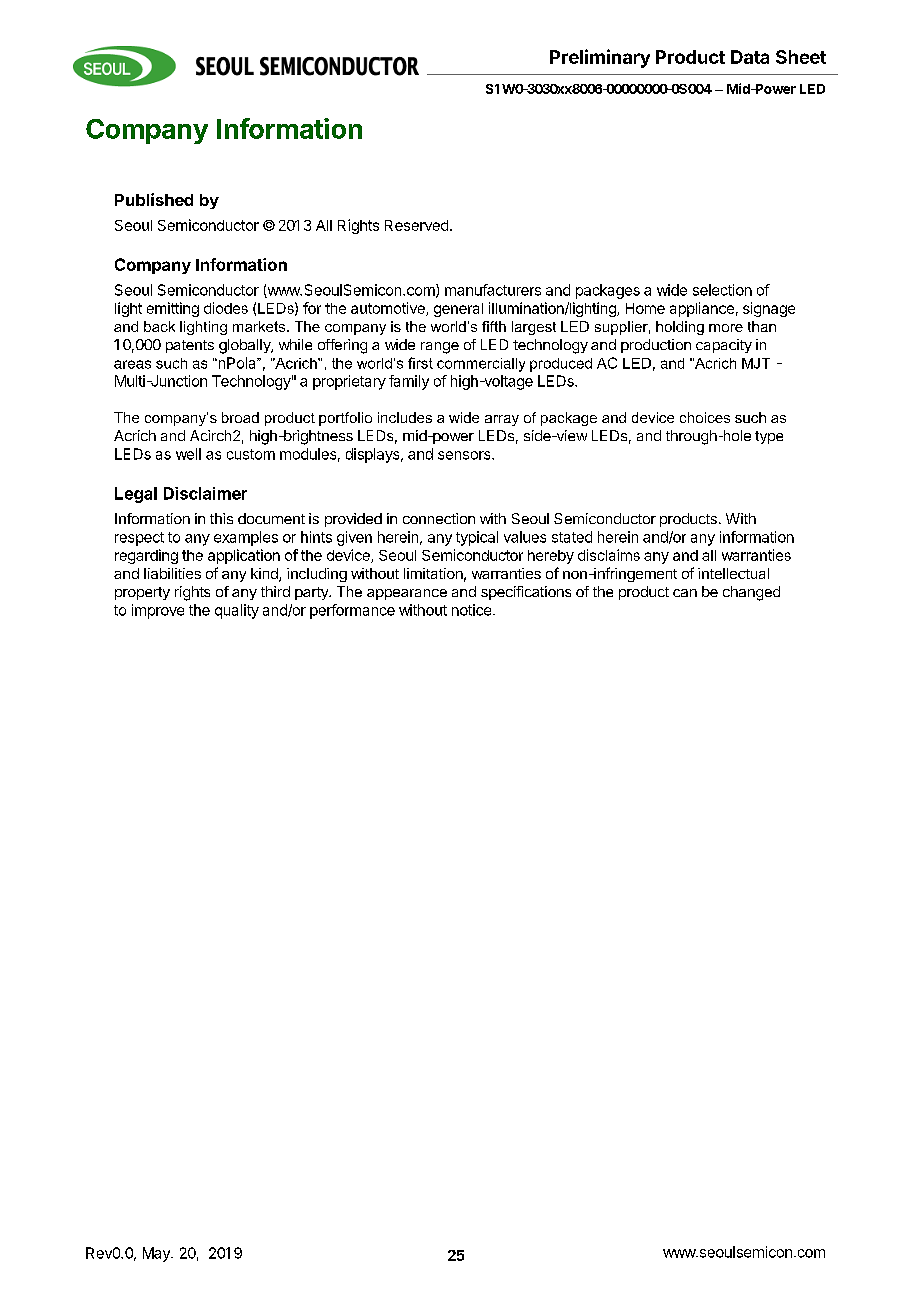  I want to click on changed, so click(751, 593).
